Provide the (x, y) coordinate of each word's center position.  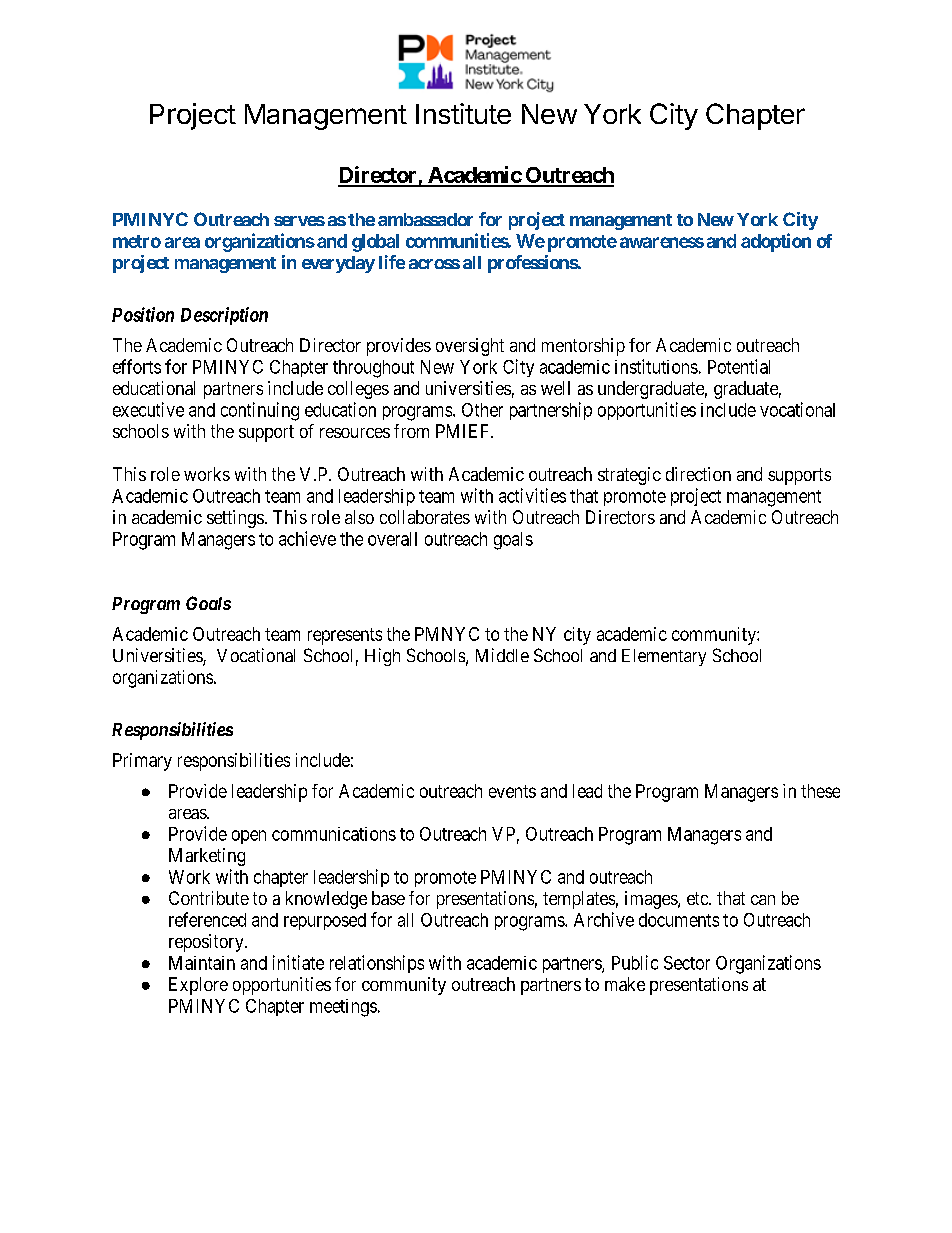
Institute (463, 113)
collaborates (425, 517)
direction (698, 474)
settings (235, 519)
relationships (377, 964)
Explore (198, 986)
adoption (776, 242)
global (375, 243)
